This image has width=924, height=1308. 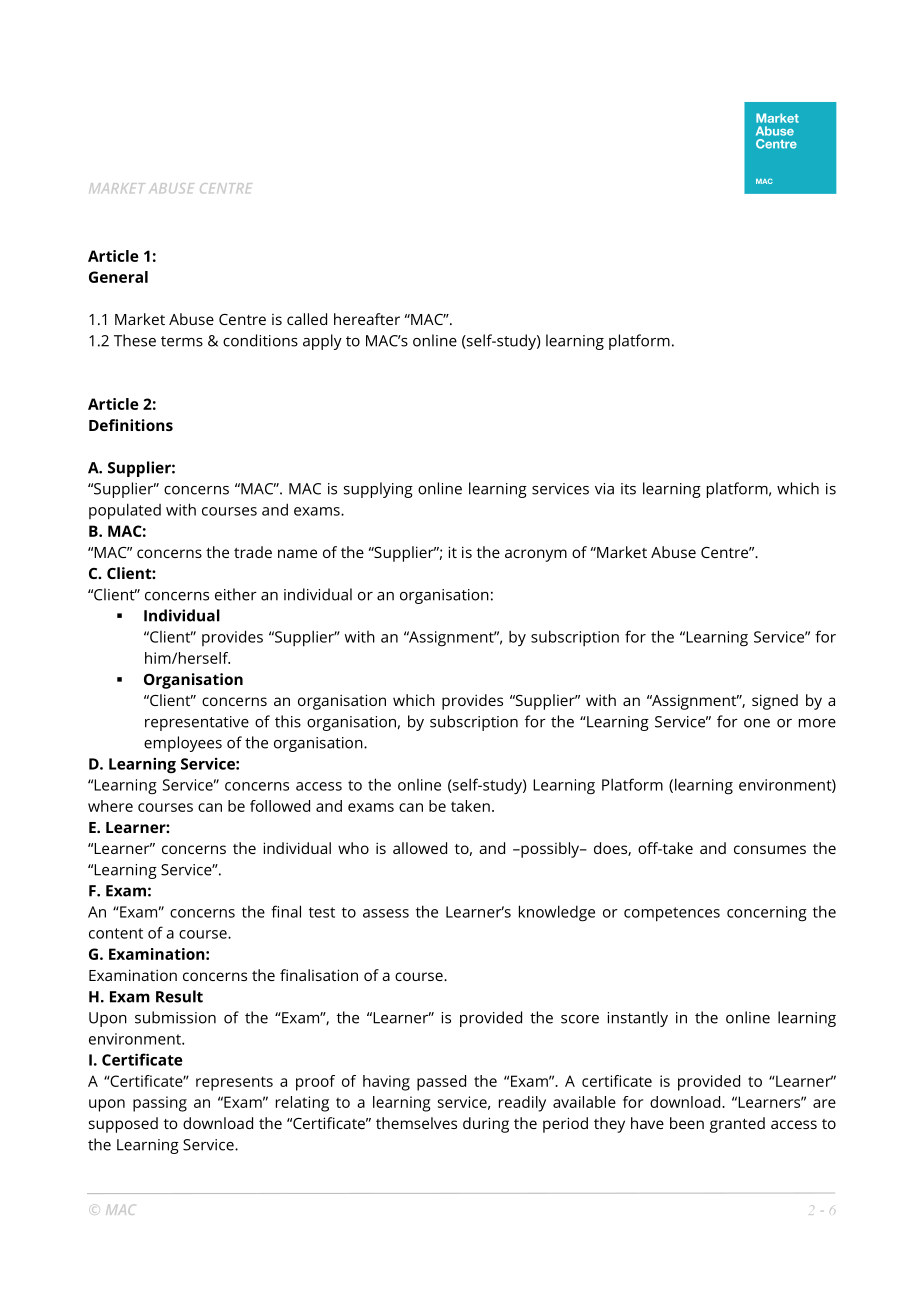 What do you see at coordinates (757, 723) in the image?
I see `one` at bounding box center [757, 723].
